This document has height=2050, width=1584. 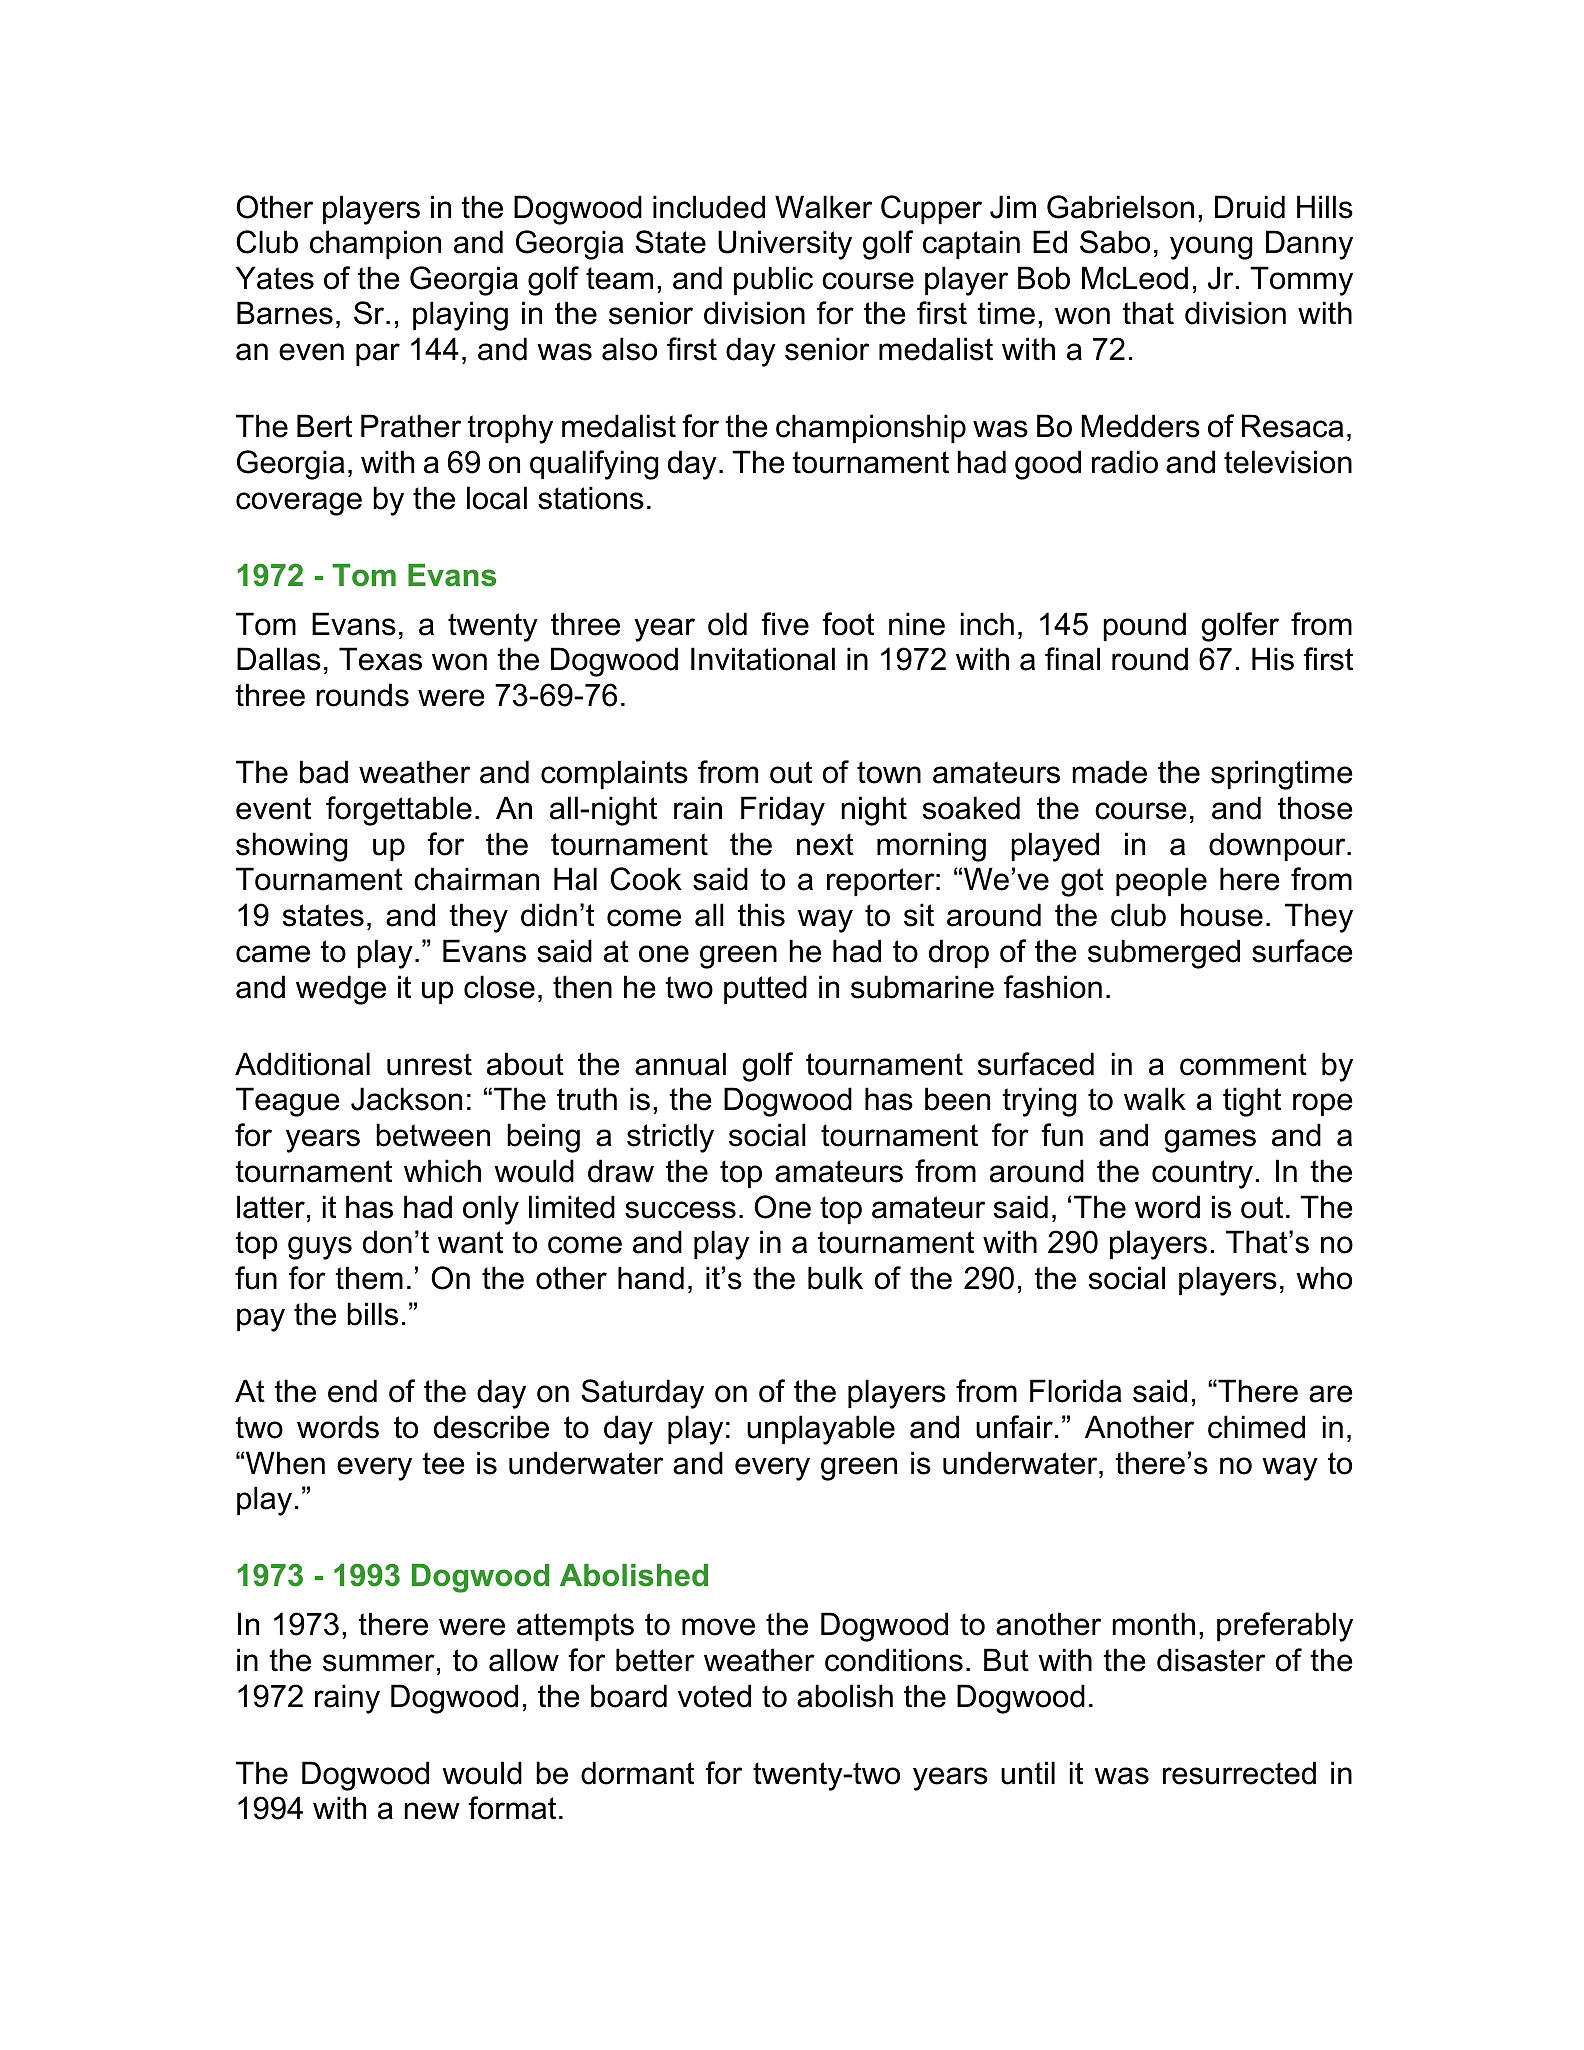 What do you see at coordinates (1144, 626) in the document?
I see `pound` at bounding box center [1144, 626].
